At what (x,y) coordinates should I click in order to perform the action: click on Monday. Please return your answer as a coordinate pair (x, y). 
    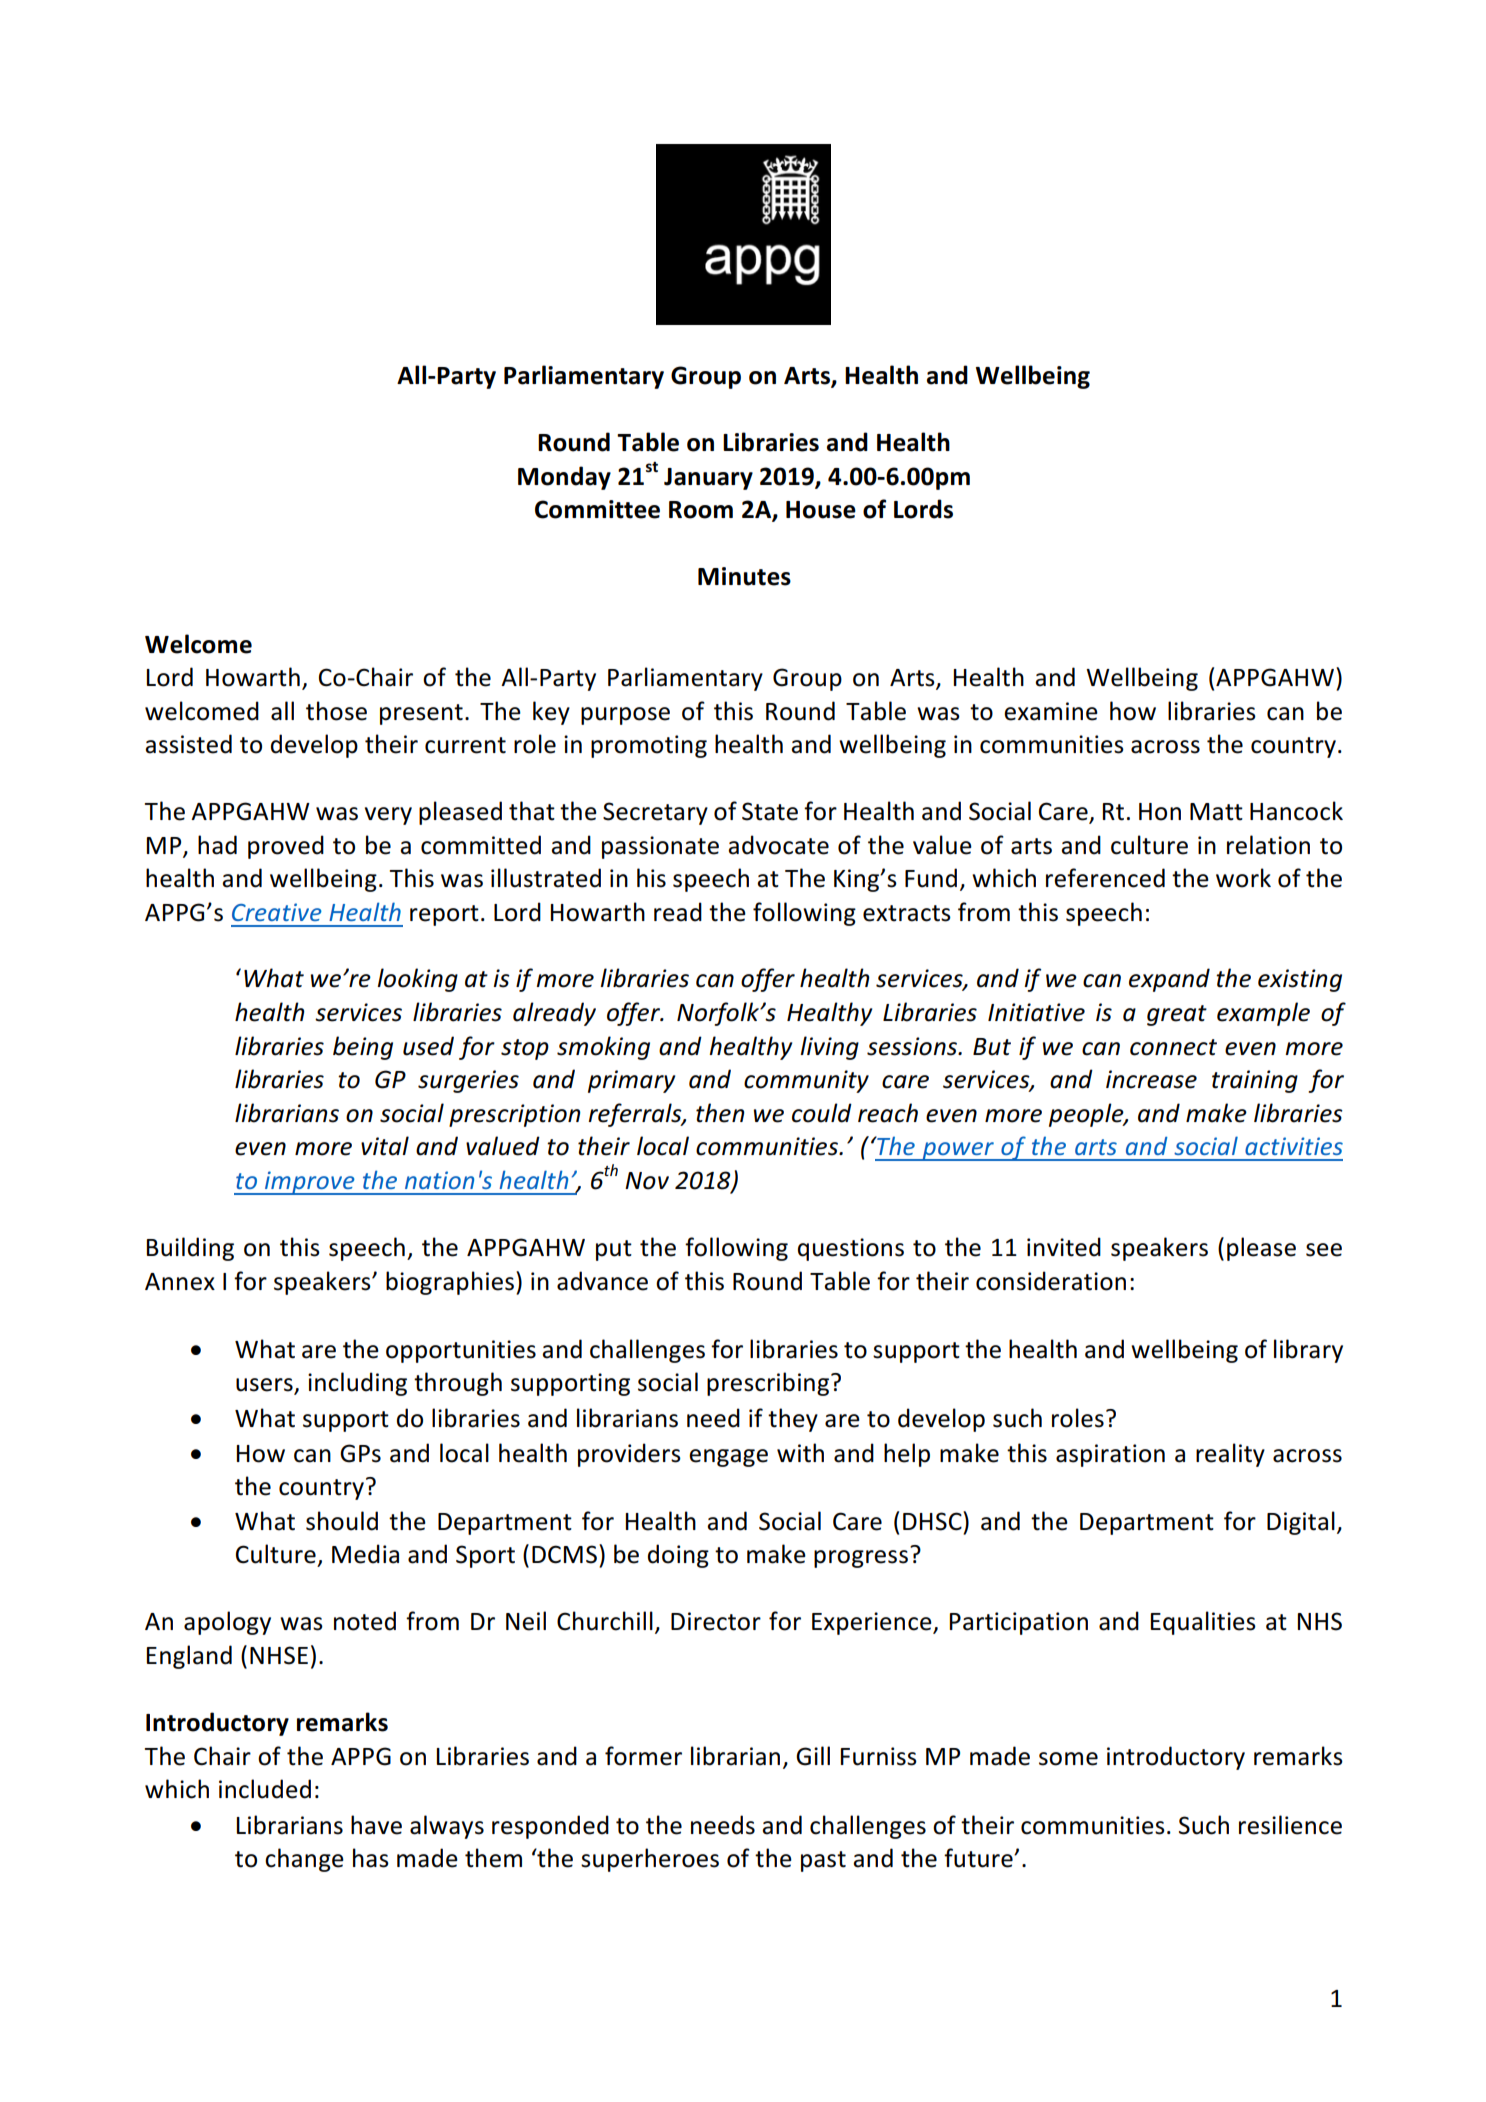
    Looking at the image, I should click on (564, 478).
